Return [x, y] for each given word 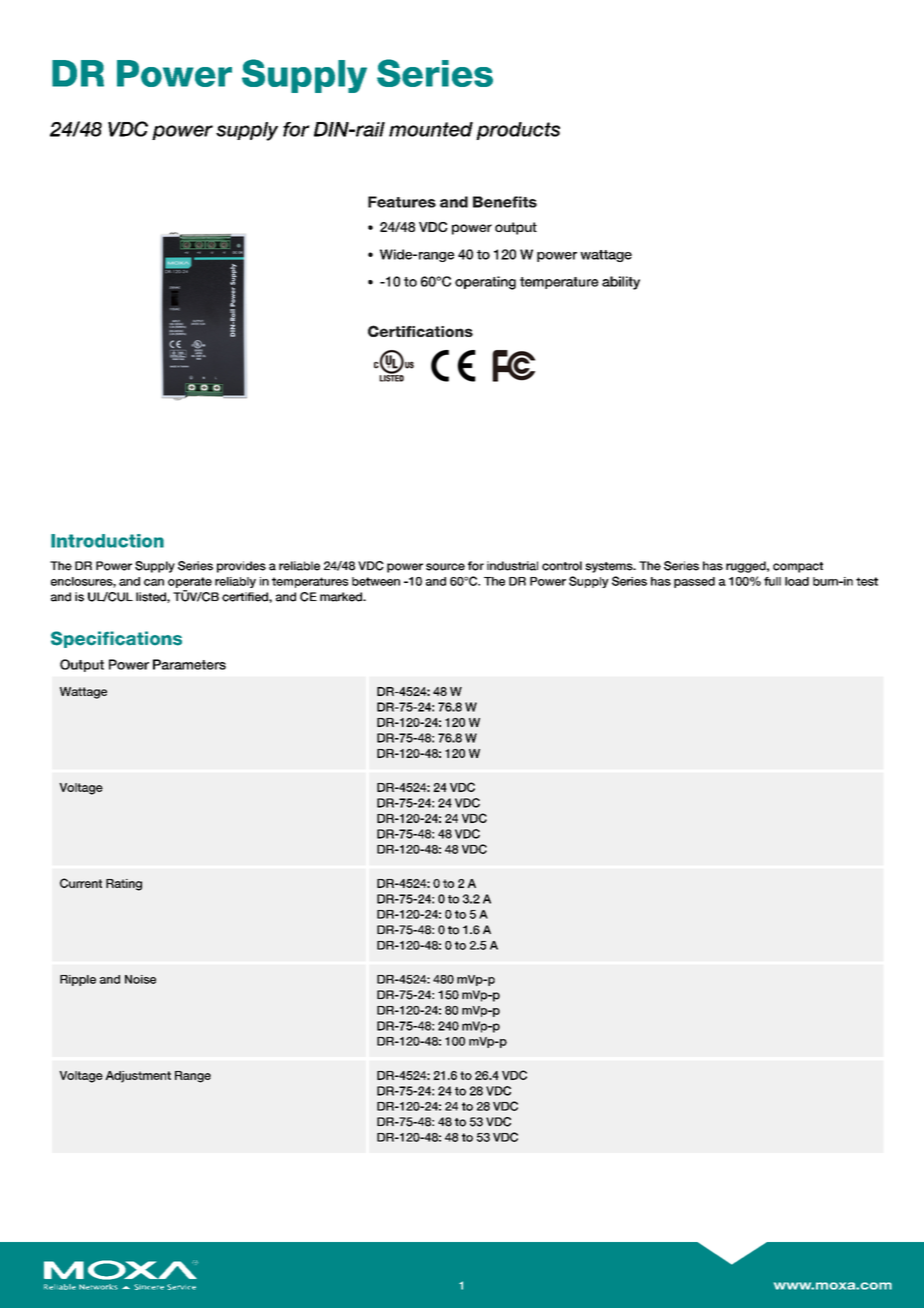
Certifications [420, 331]
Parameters [189, 664]
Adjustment [138, 1077]
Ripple [78, 980]
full [772, 581]
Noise [140, 979]
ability [621, 283]
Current [81, 883]
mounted [431, 129]
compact [798, 567]
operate [190, 582]
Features [402, 202]
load [797, 581]
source [445, 567]
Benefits [505, 202]
